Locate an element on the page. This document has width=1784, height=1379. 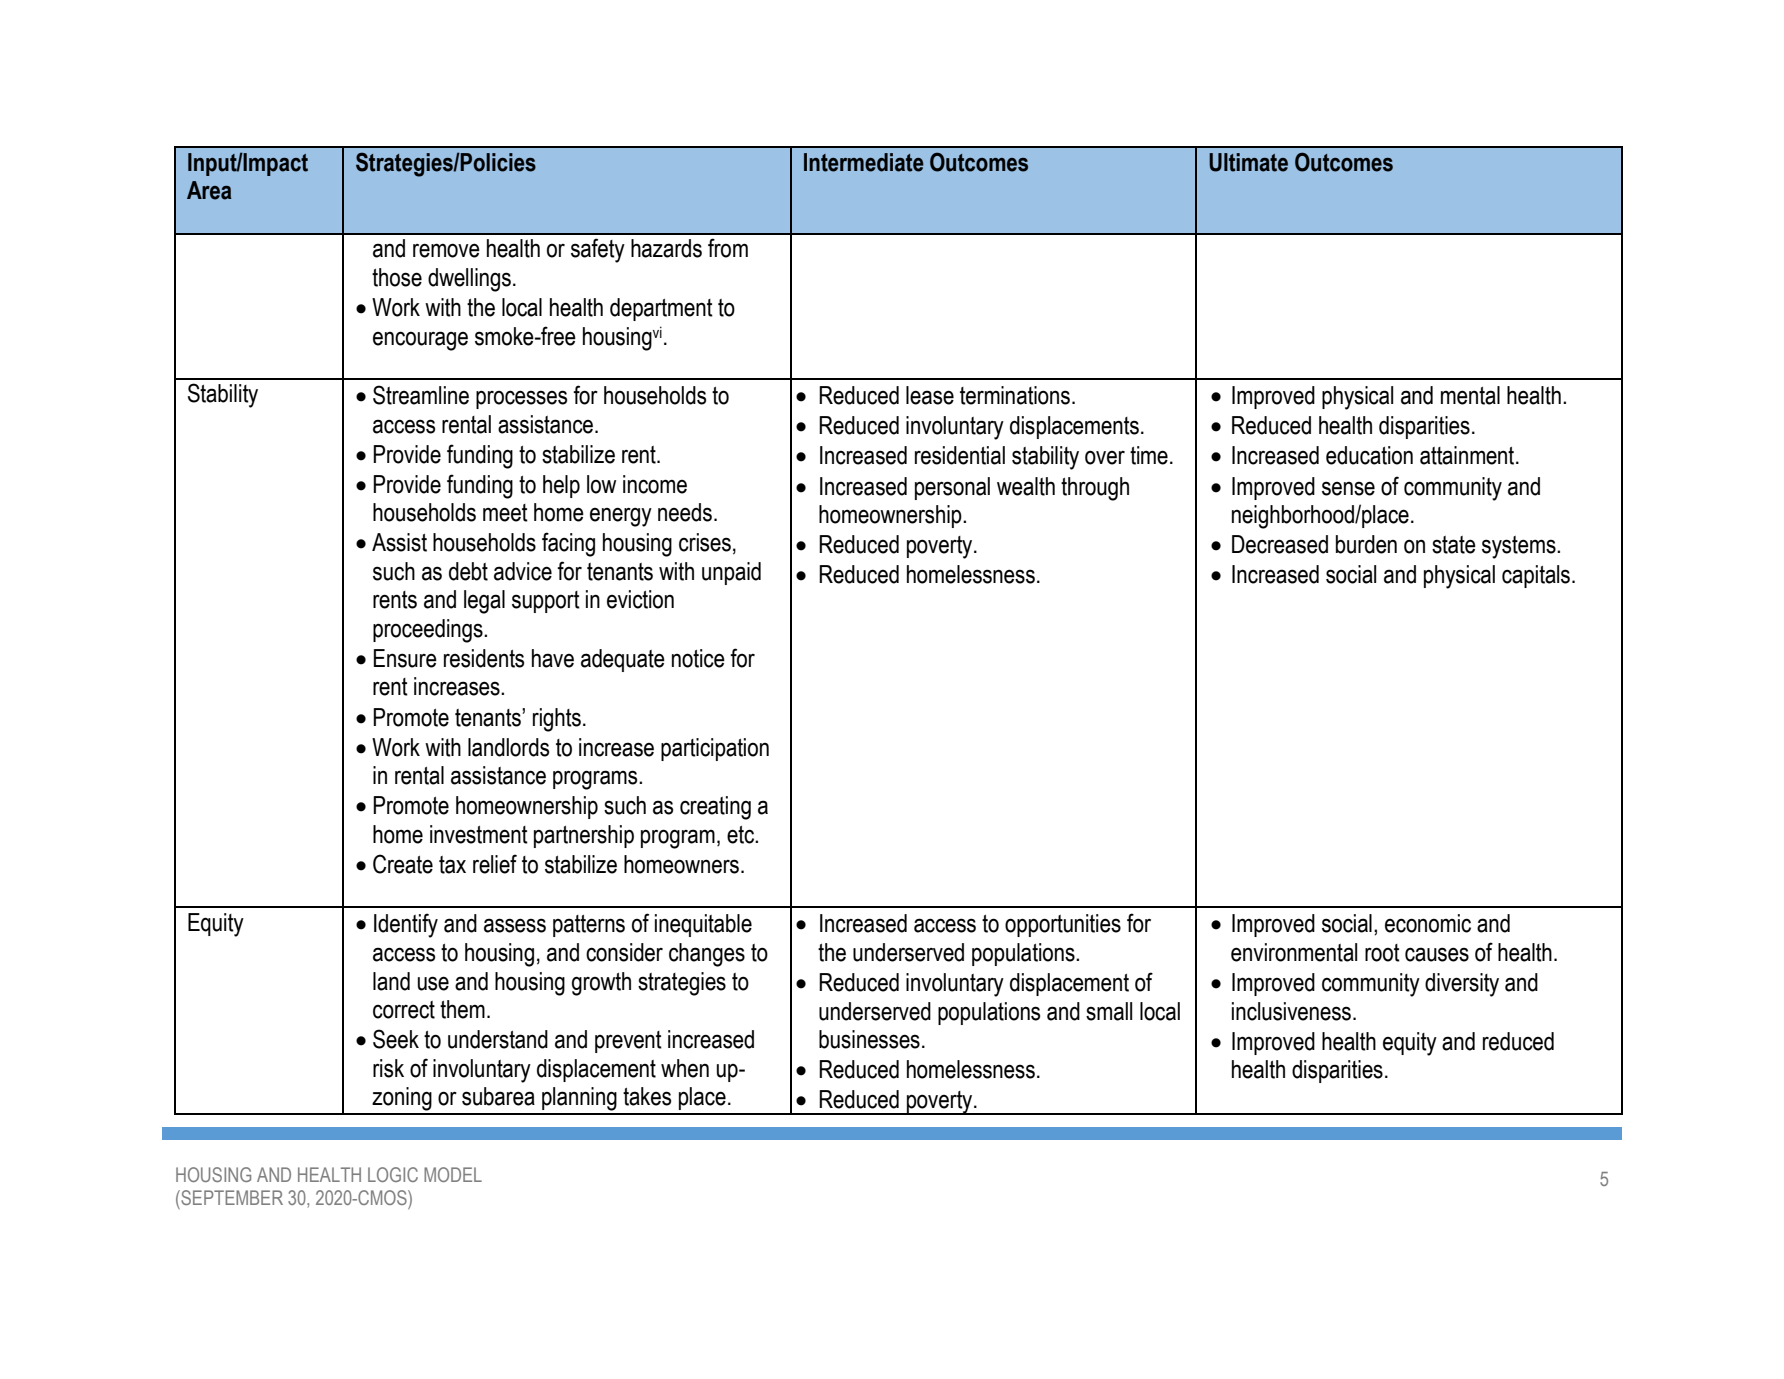
Ultimate is located at coordinates (1248, 162).
